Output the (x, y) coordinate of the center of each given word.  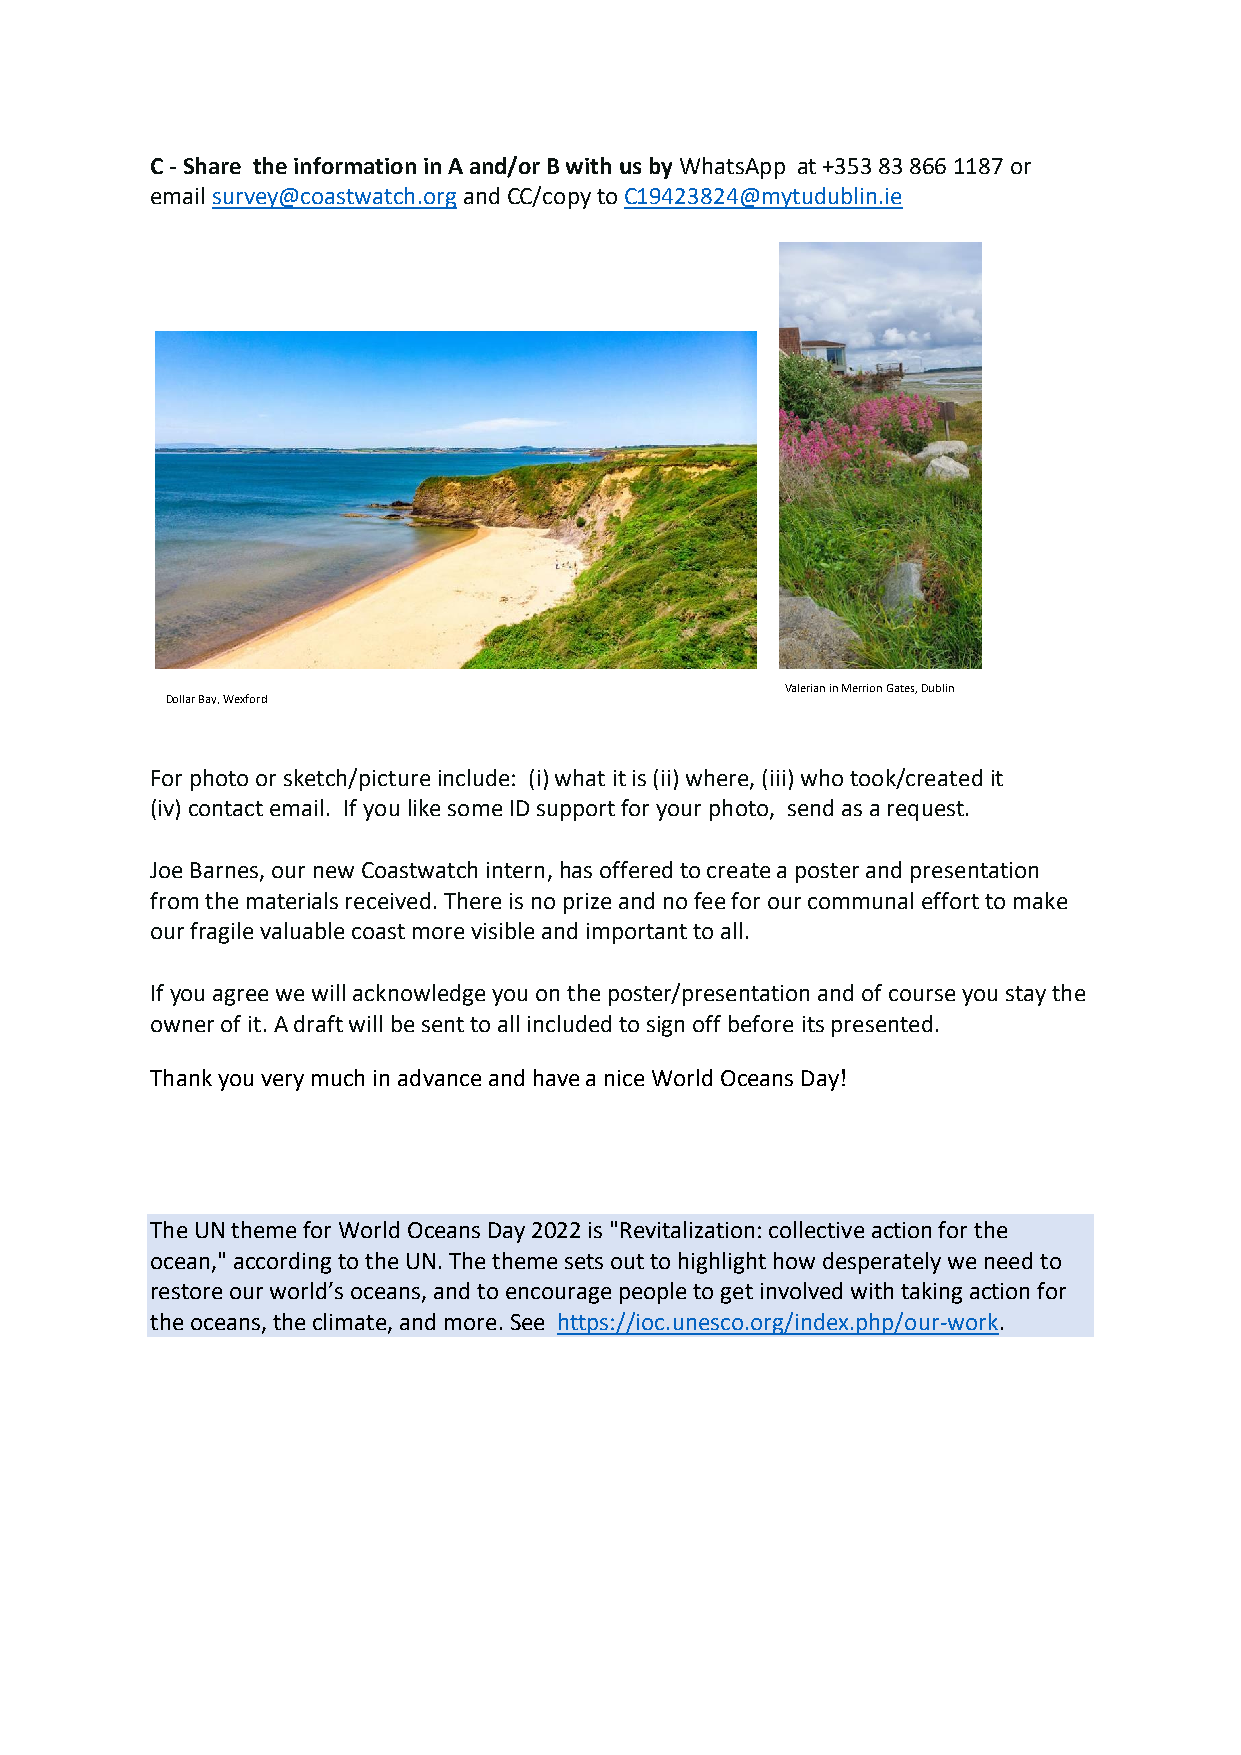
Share (212, 165)
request (926, 811)
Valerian (805, 688)
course (922, 995)
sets (584, 1261)
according (282, 1263)
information (355, 165)
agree (240, 997)
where (718, 778)
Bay (209, 699)
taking (931, 1293)
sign (665, 1026)
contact (226, 808)
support (576, 811)
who (822, 777)
